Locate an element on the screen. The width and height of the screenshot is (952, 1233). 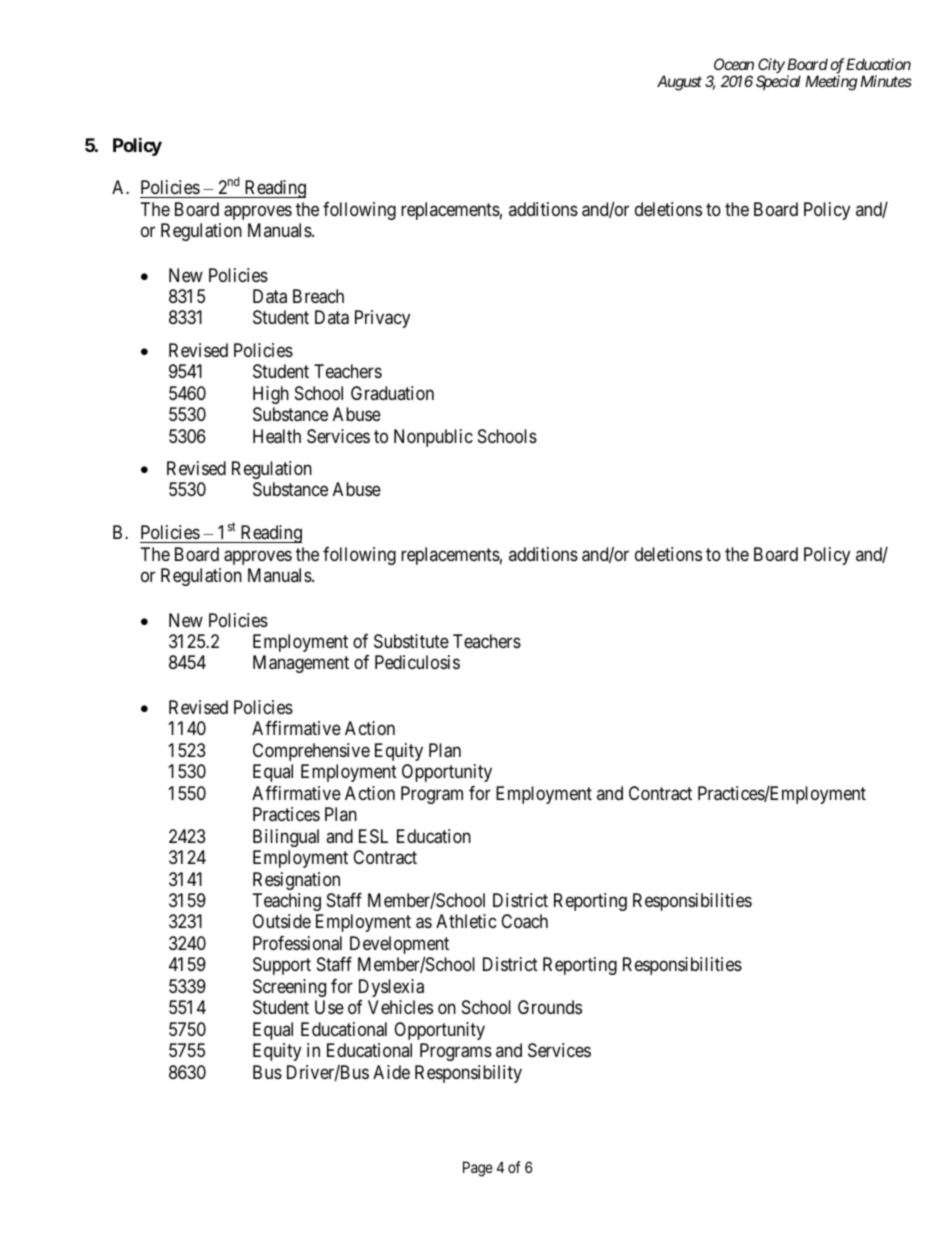
Coach is located at coordinates (524, 921).
